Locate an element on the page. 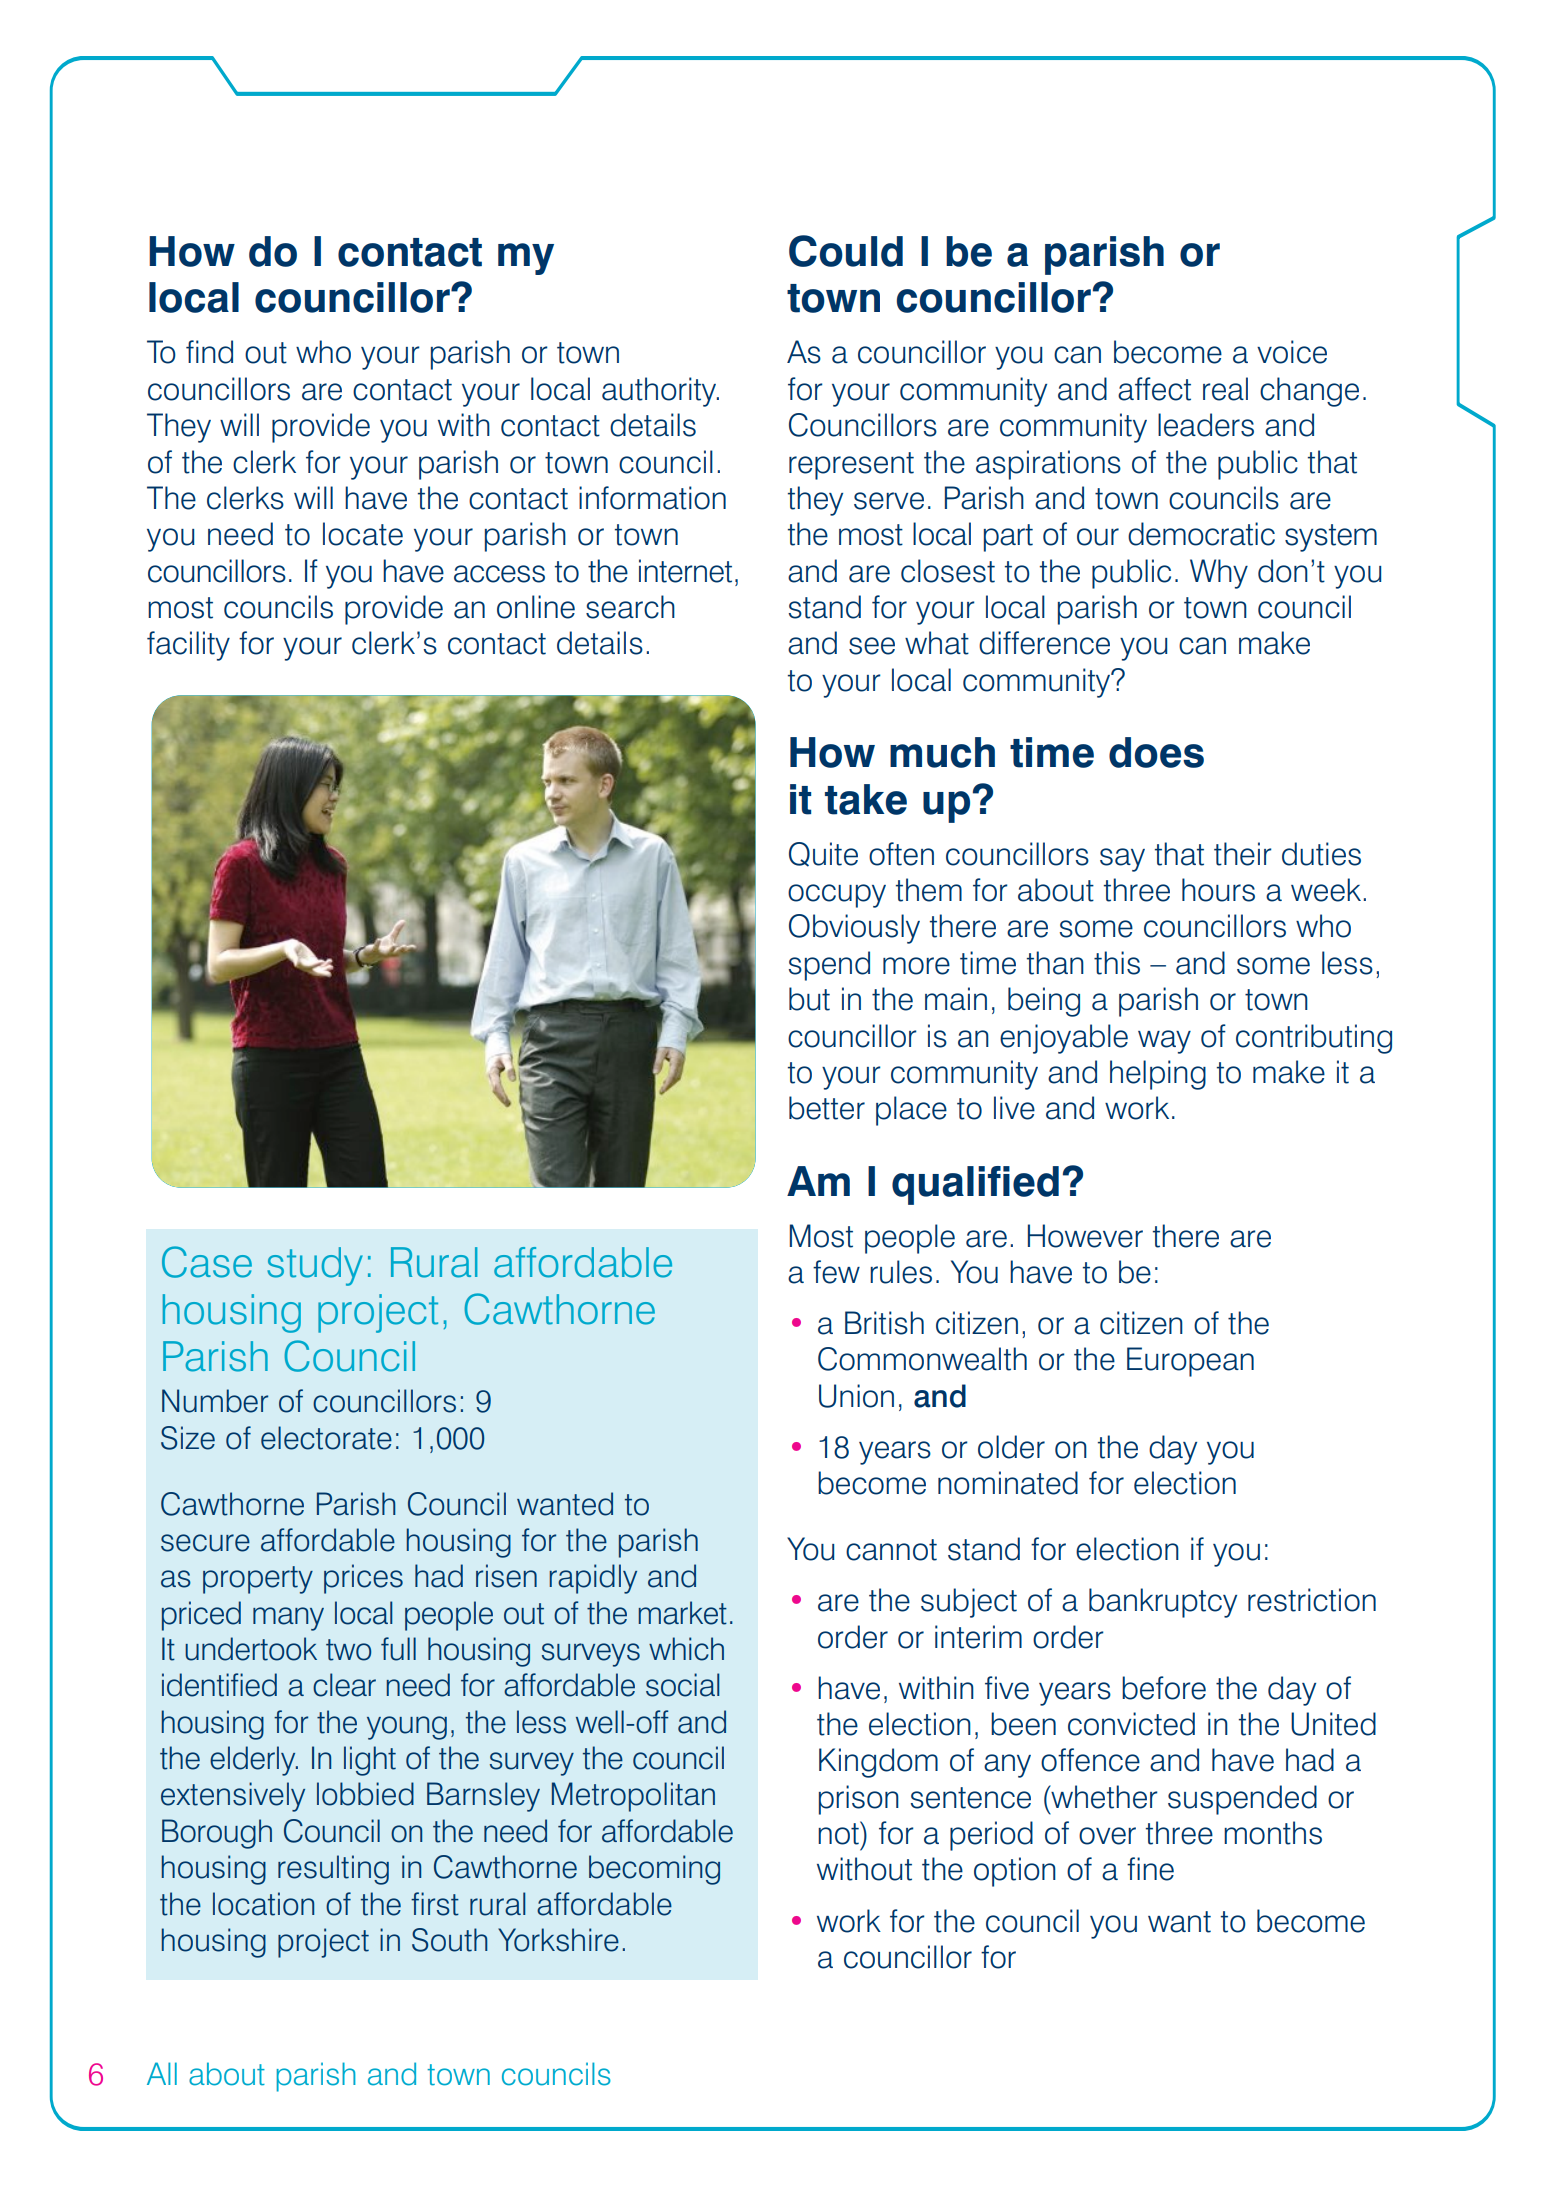  electorate is located at coordinates (326, 1438).
